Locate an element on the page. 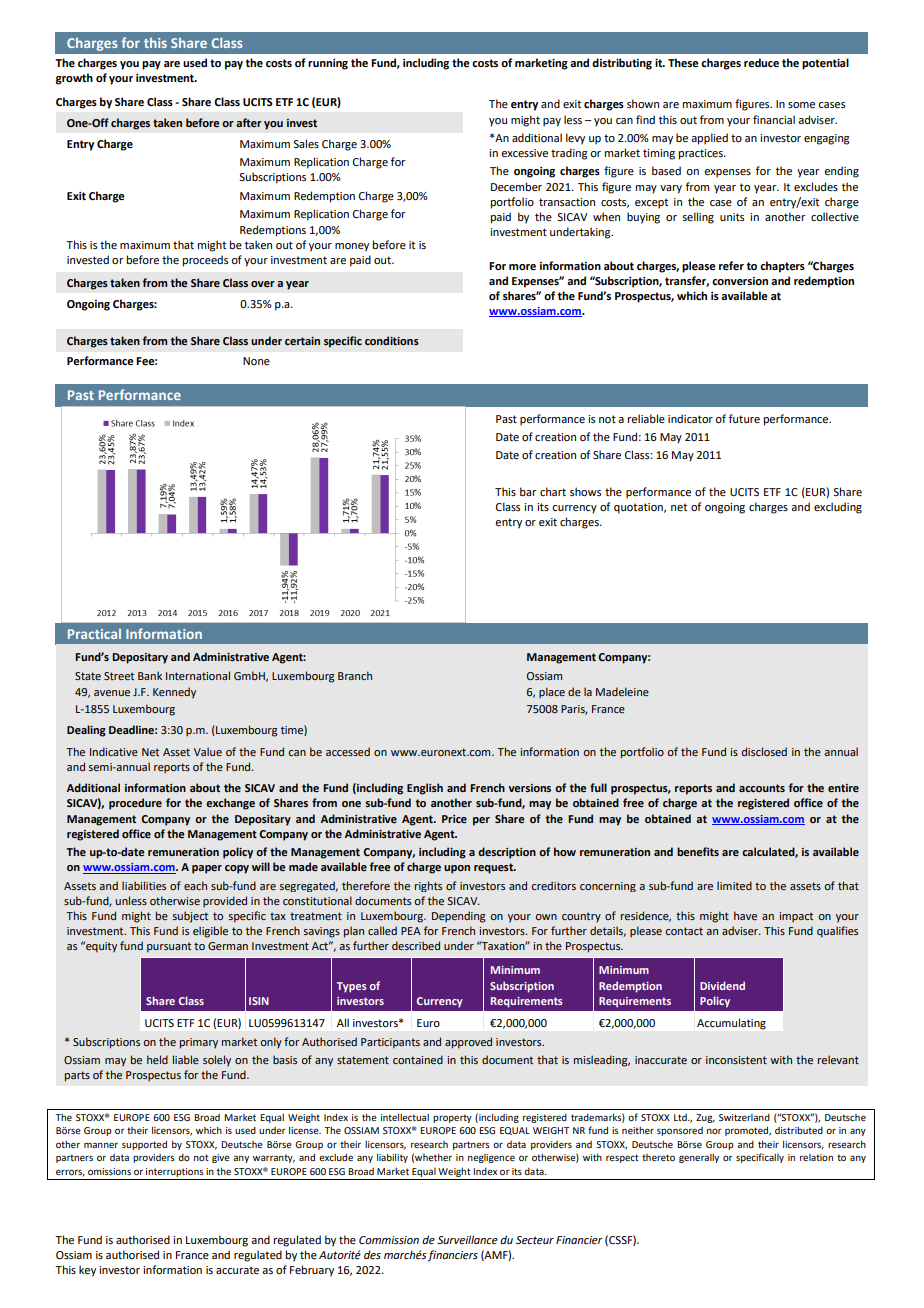 The width and height of the page is (924, 1308). financial is located at coordinates (774, 119).
